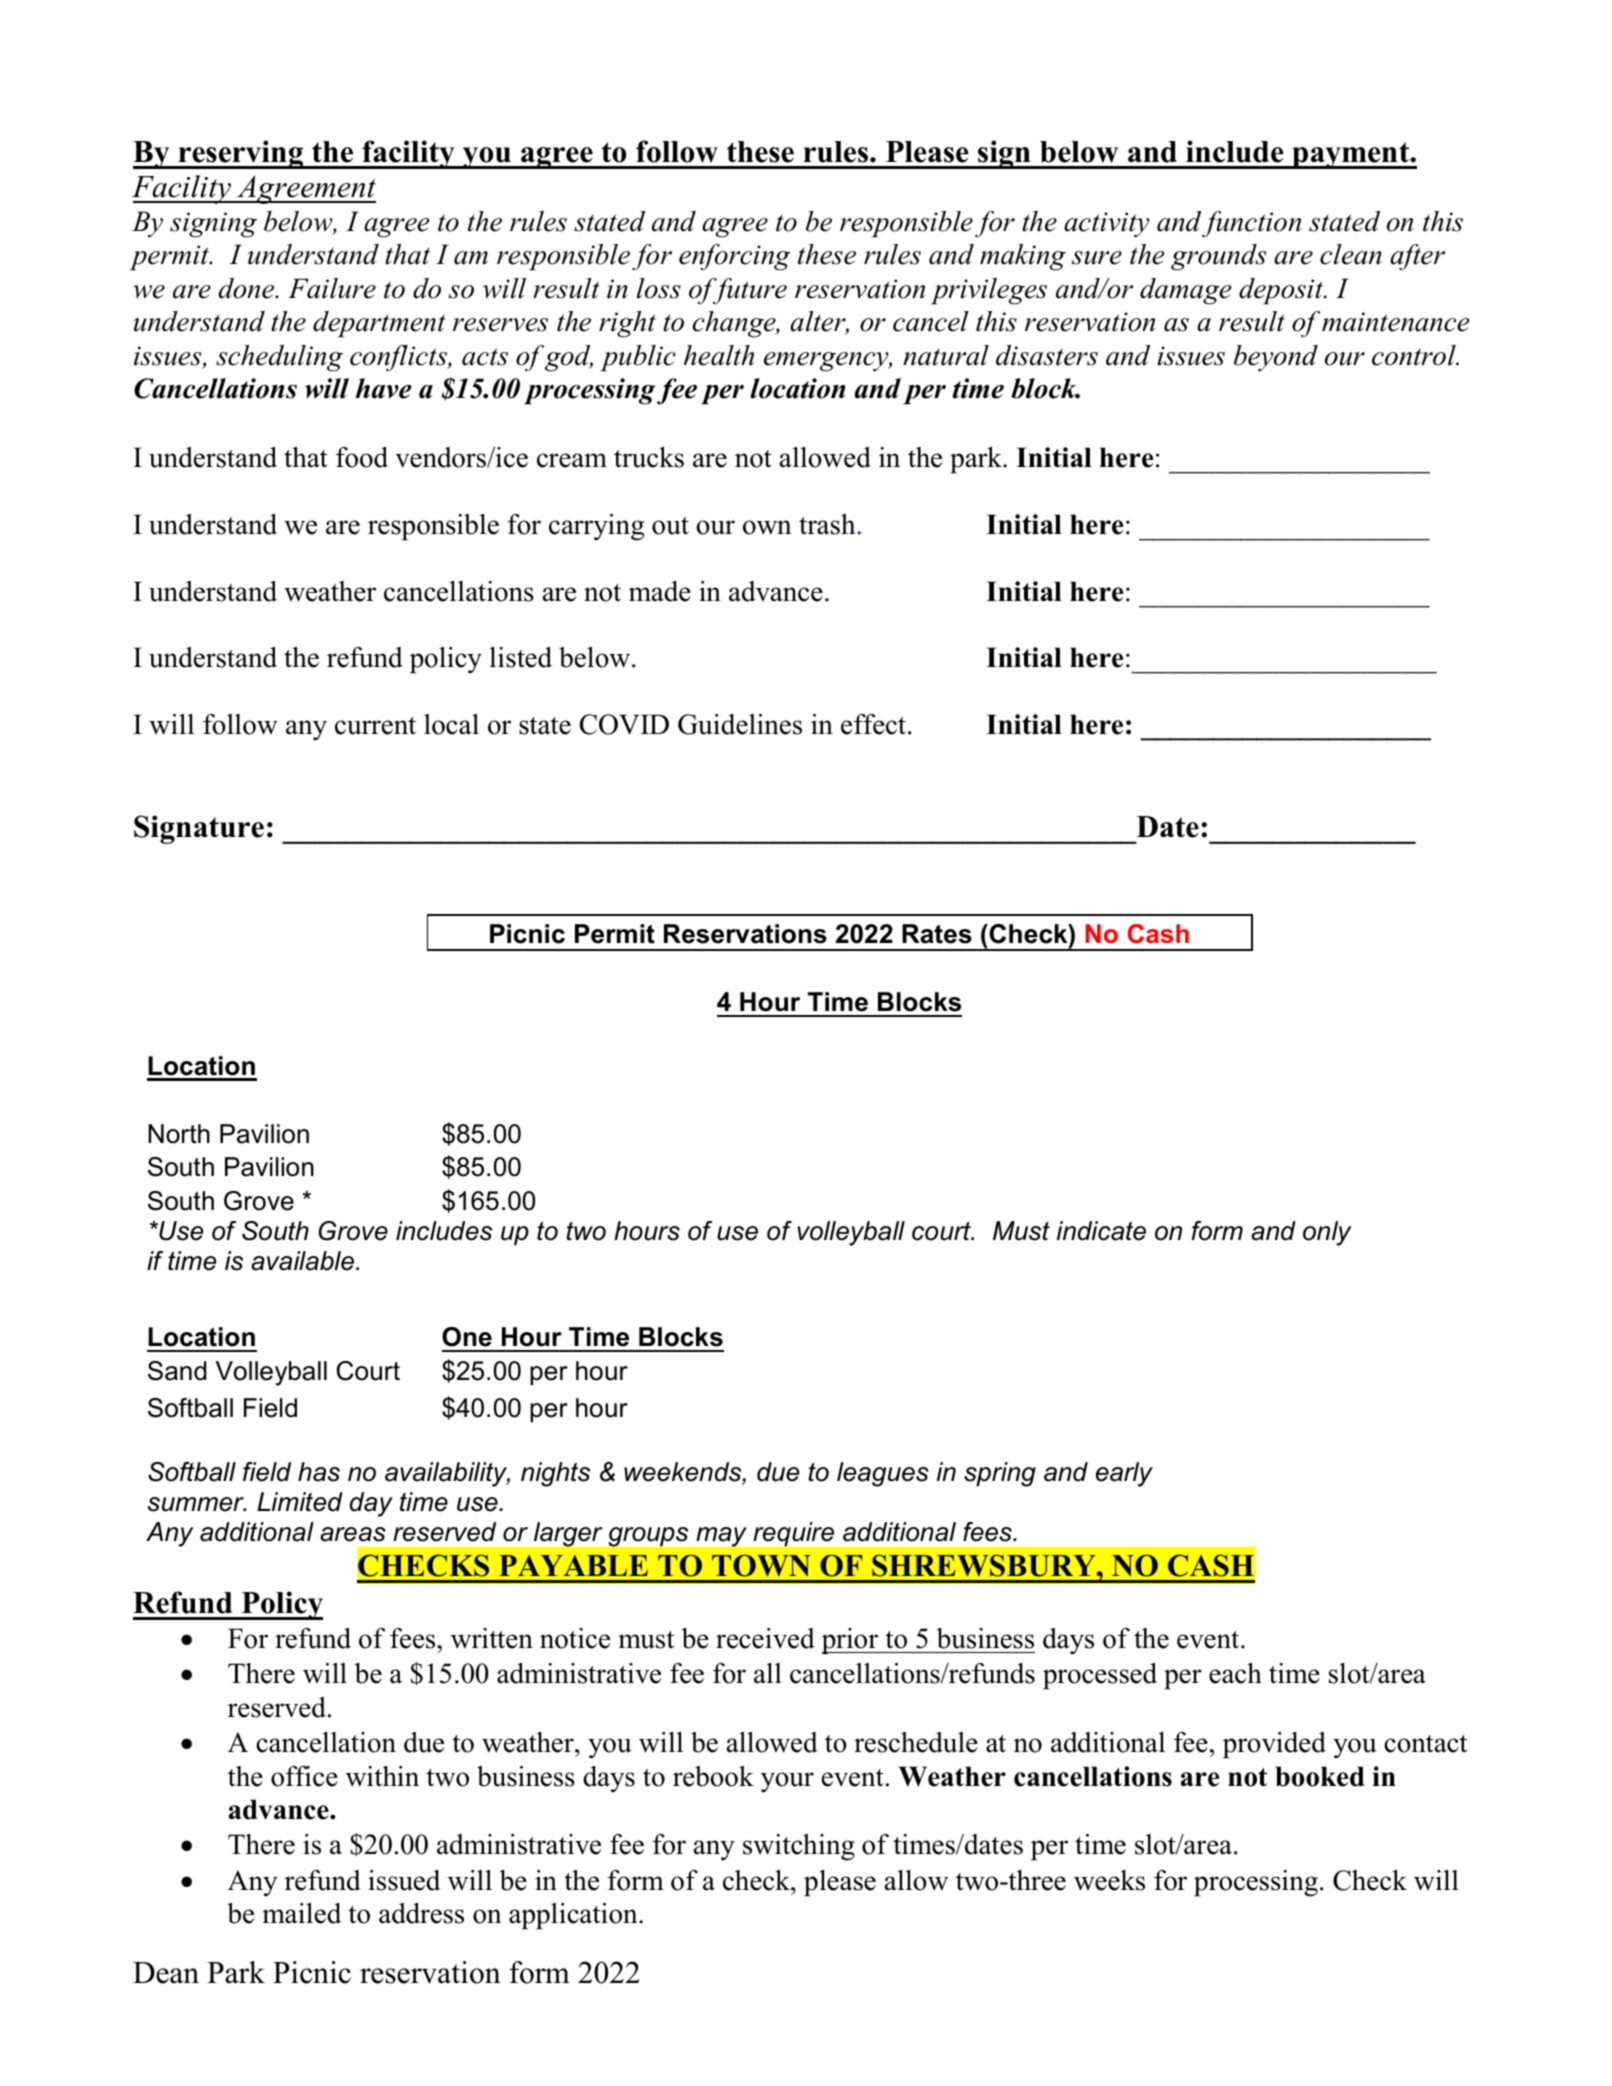 The height and width of the screenshot is (2086, 1612). I want to click on beyond, so click(1276, 358).
